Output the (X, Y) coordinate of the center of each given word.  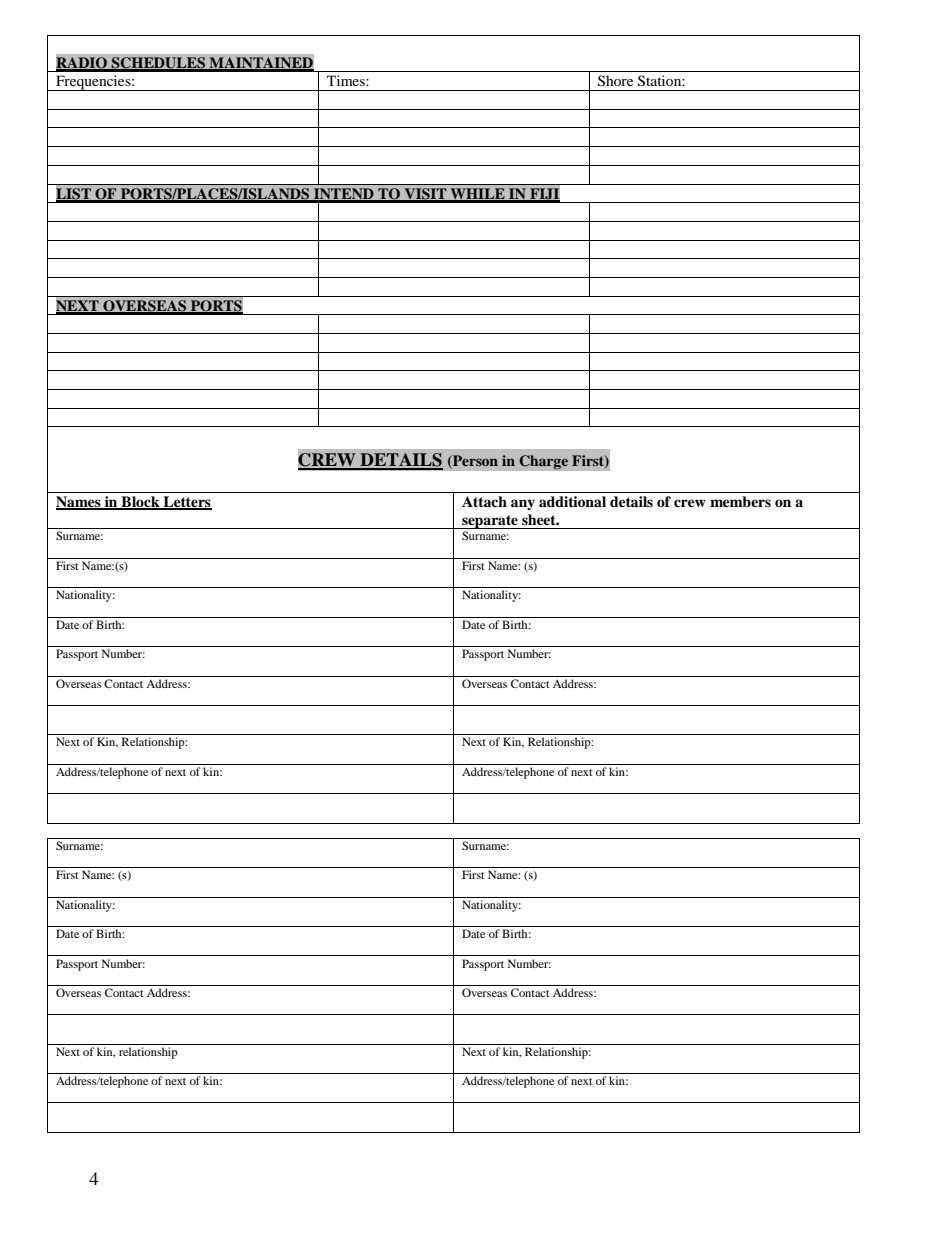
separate (490, 522)
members (740, 501)
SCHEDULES (158, 64)
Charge (543, 462)
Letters (186, 503)
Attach (484, 501)
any (523, 504)
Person (474, 461)
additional (572, 502)
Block (140, 503)
